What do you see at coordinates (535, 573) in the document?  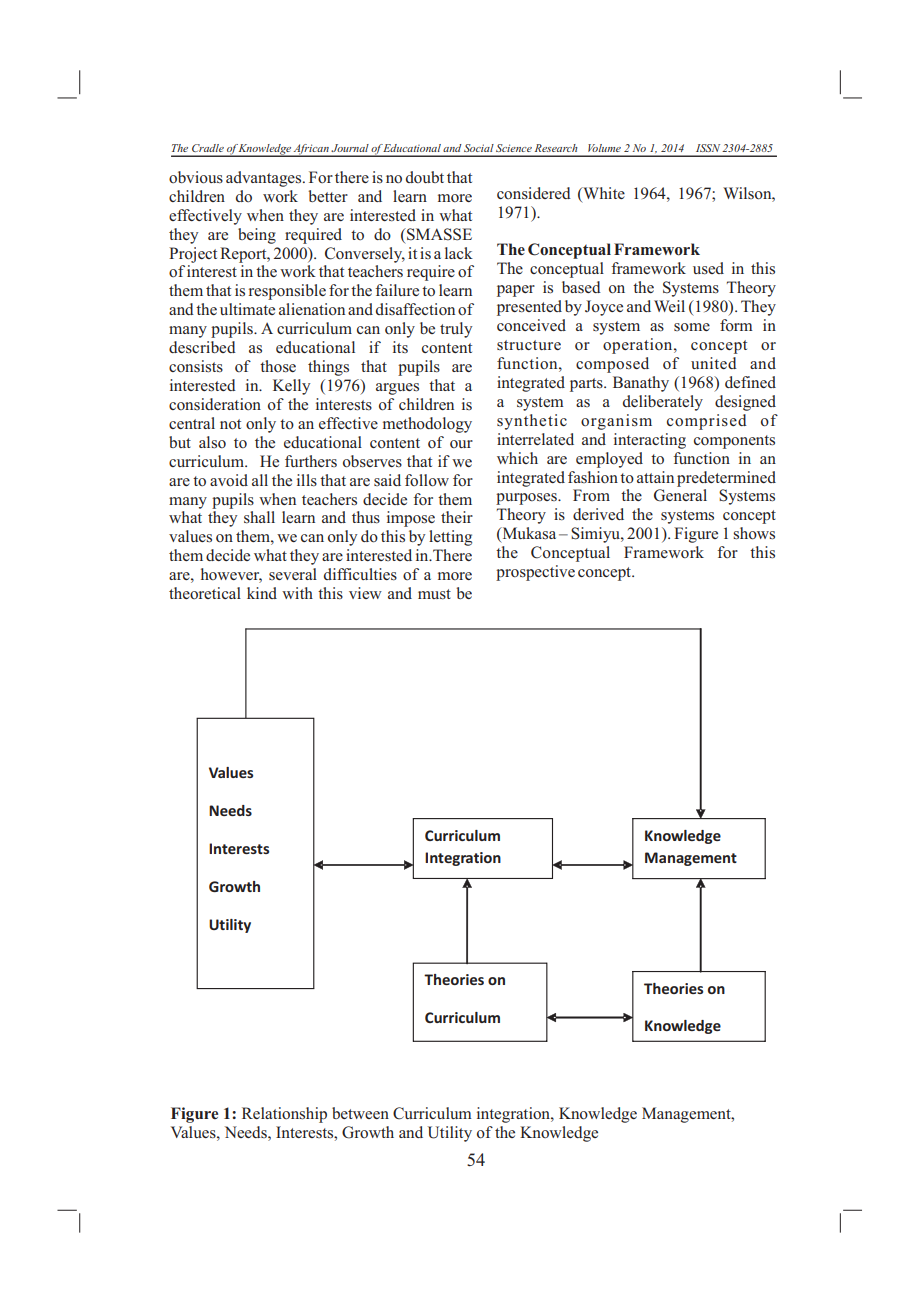 I see `prospective` at bounding box center [535, 573].
